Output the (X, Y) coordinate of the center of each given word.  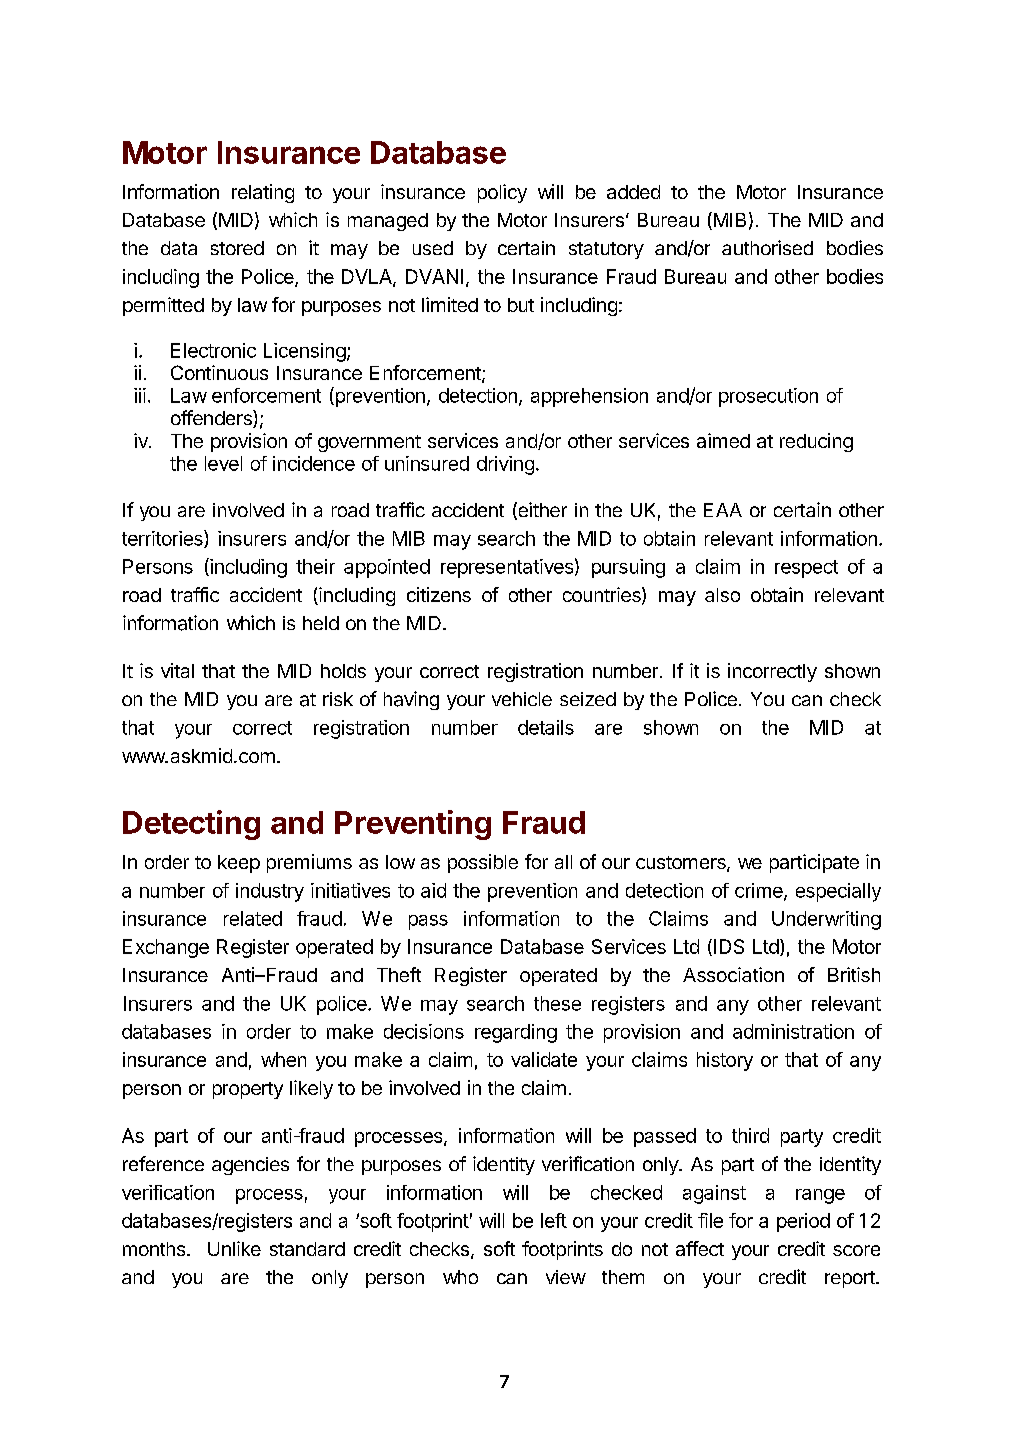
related (253, 918)
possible (483, 863)
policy (502, 193)
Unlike (234, 1248)
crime (760, 891)
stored (237, 248)
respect (806, 569)
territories (163, 539)
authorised (767, 247)
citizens (439, 594)
